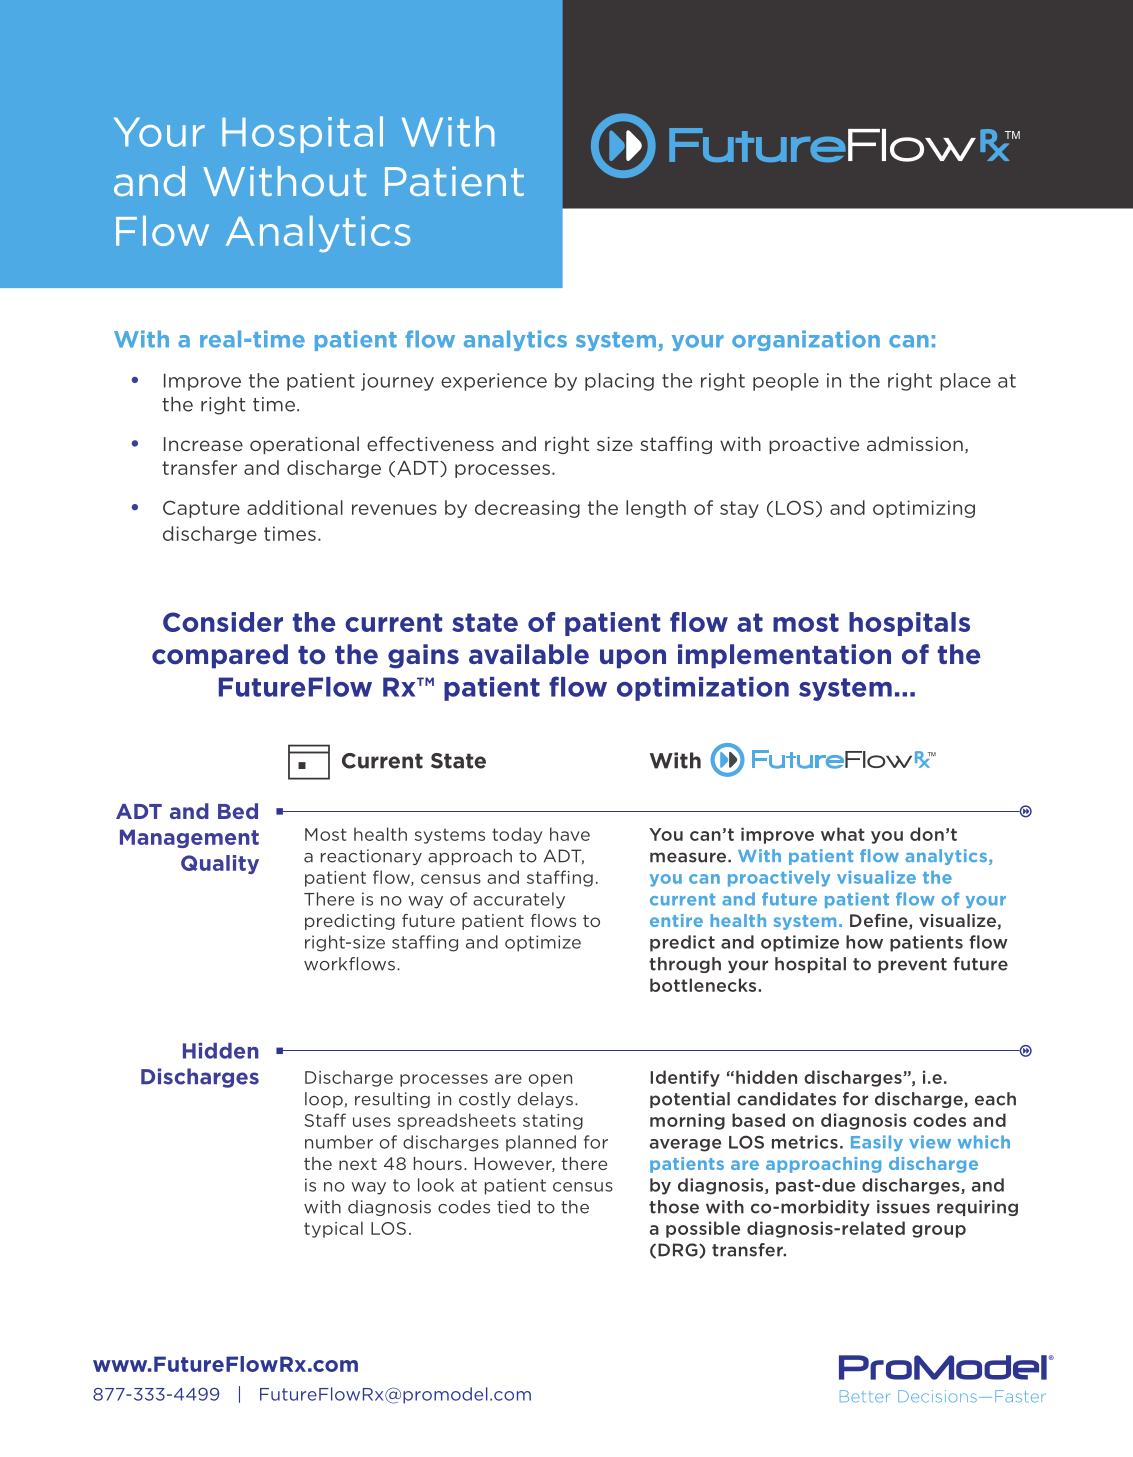 This screenshot has width=1133, height=1457. What do you see at coordinates (676, 920) in the screenshot?
I see `entire` at bounding box center [676, 920].
